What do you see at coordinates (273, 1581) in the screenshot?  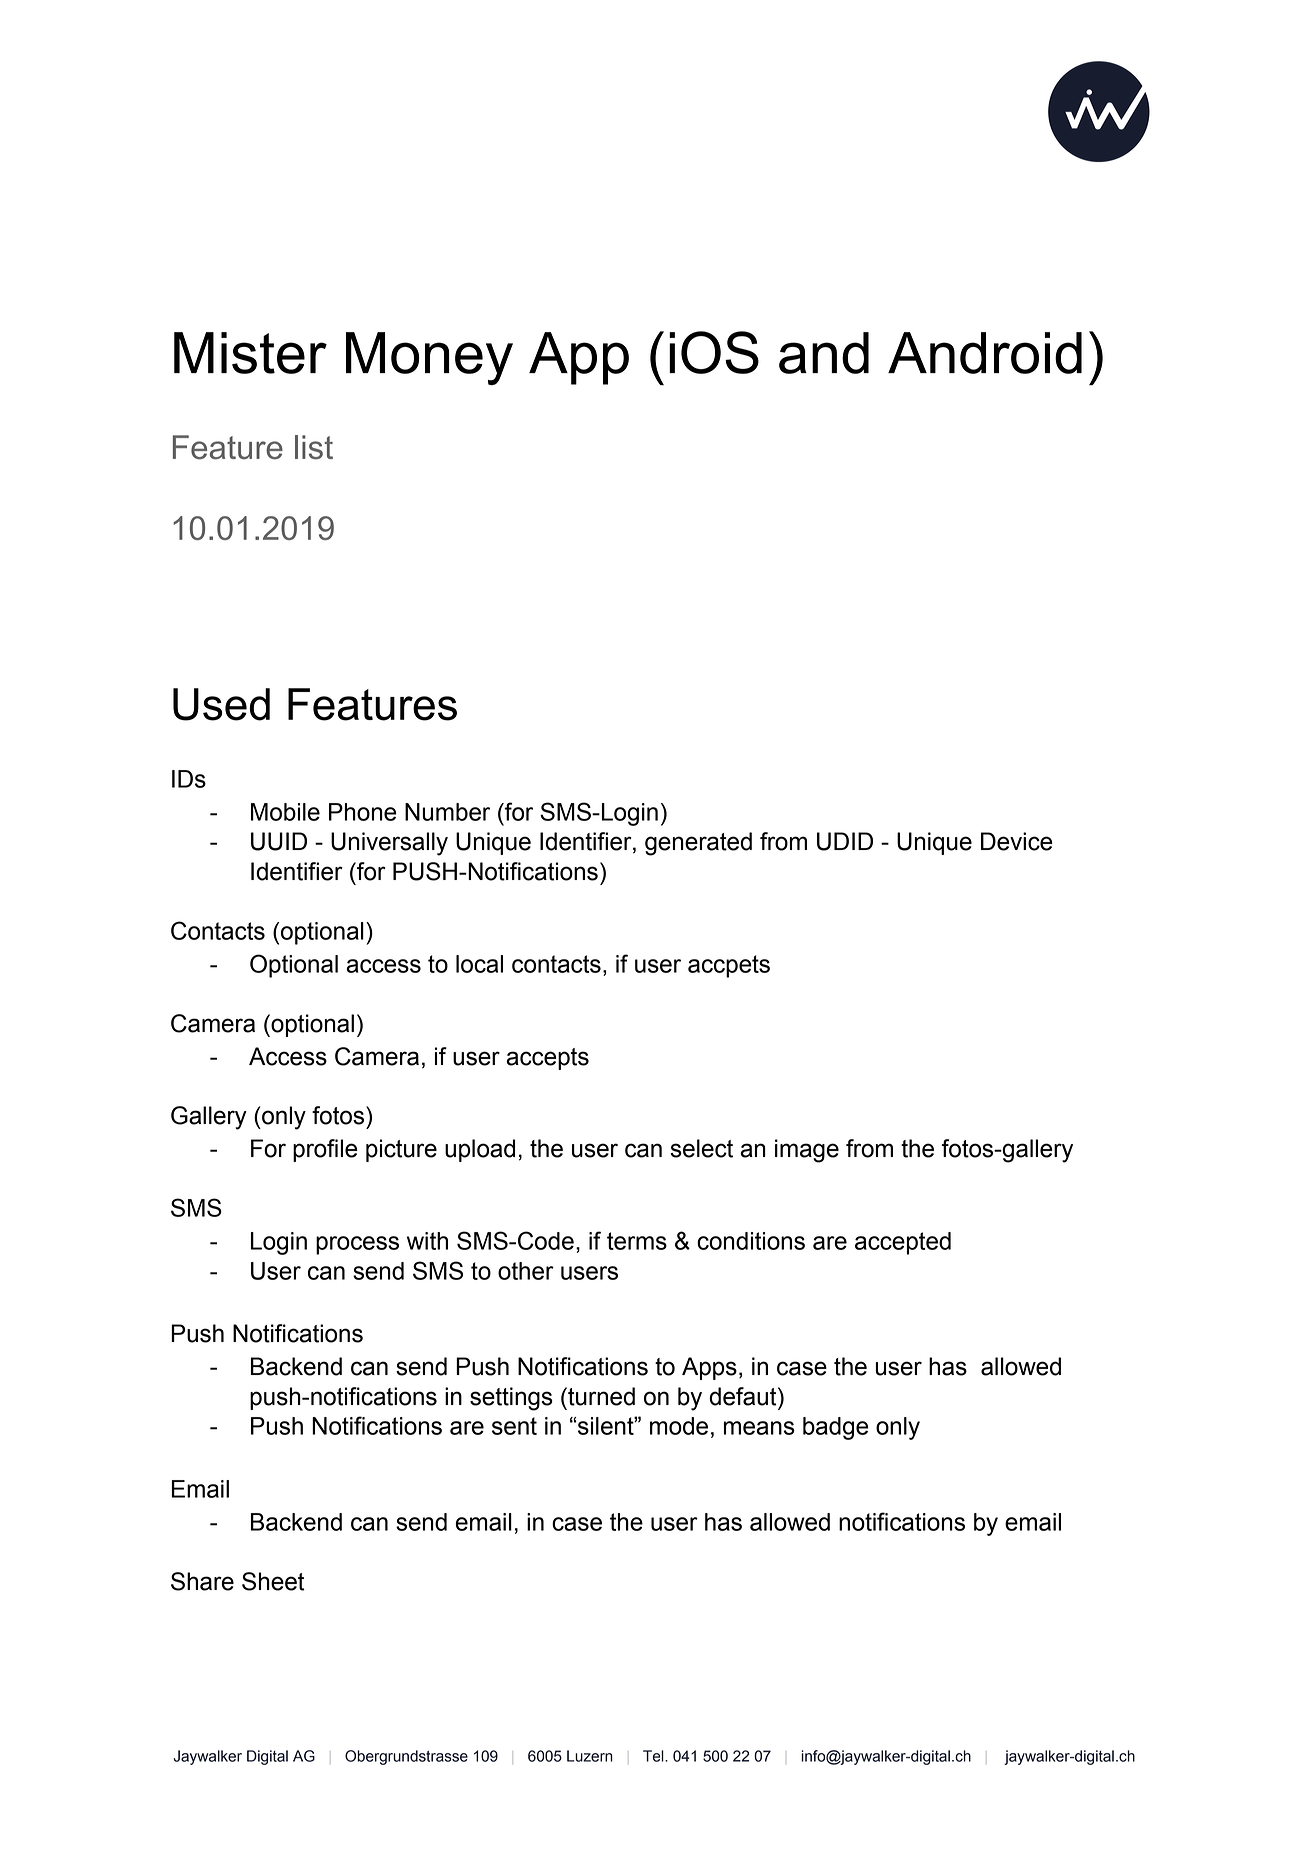 I see `Sheet` at bounding box center [273, 1581].
